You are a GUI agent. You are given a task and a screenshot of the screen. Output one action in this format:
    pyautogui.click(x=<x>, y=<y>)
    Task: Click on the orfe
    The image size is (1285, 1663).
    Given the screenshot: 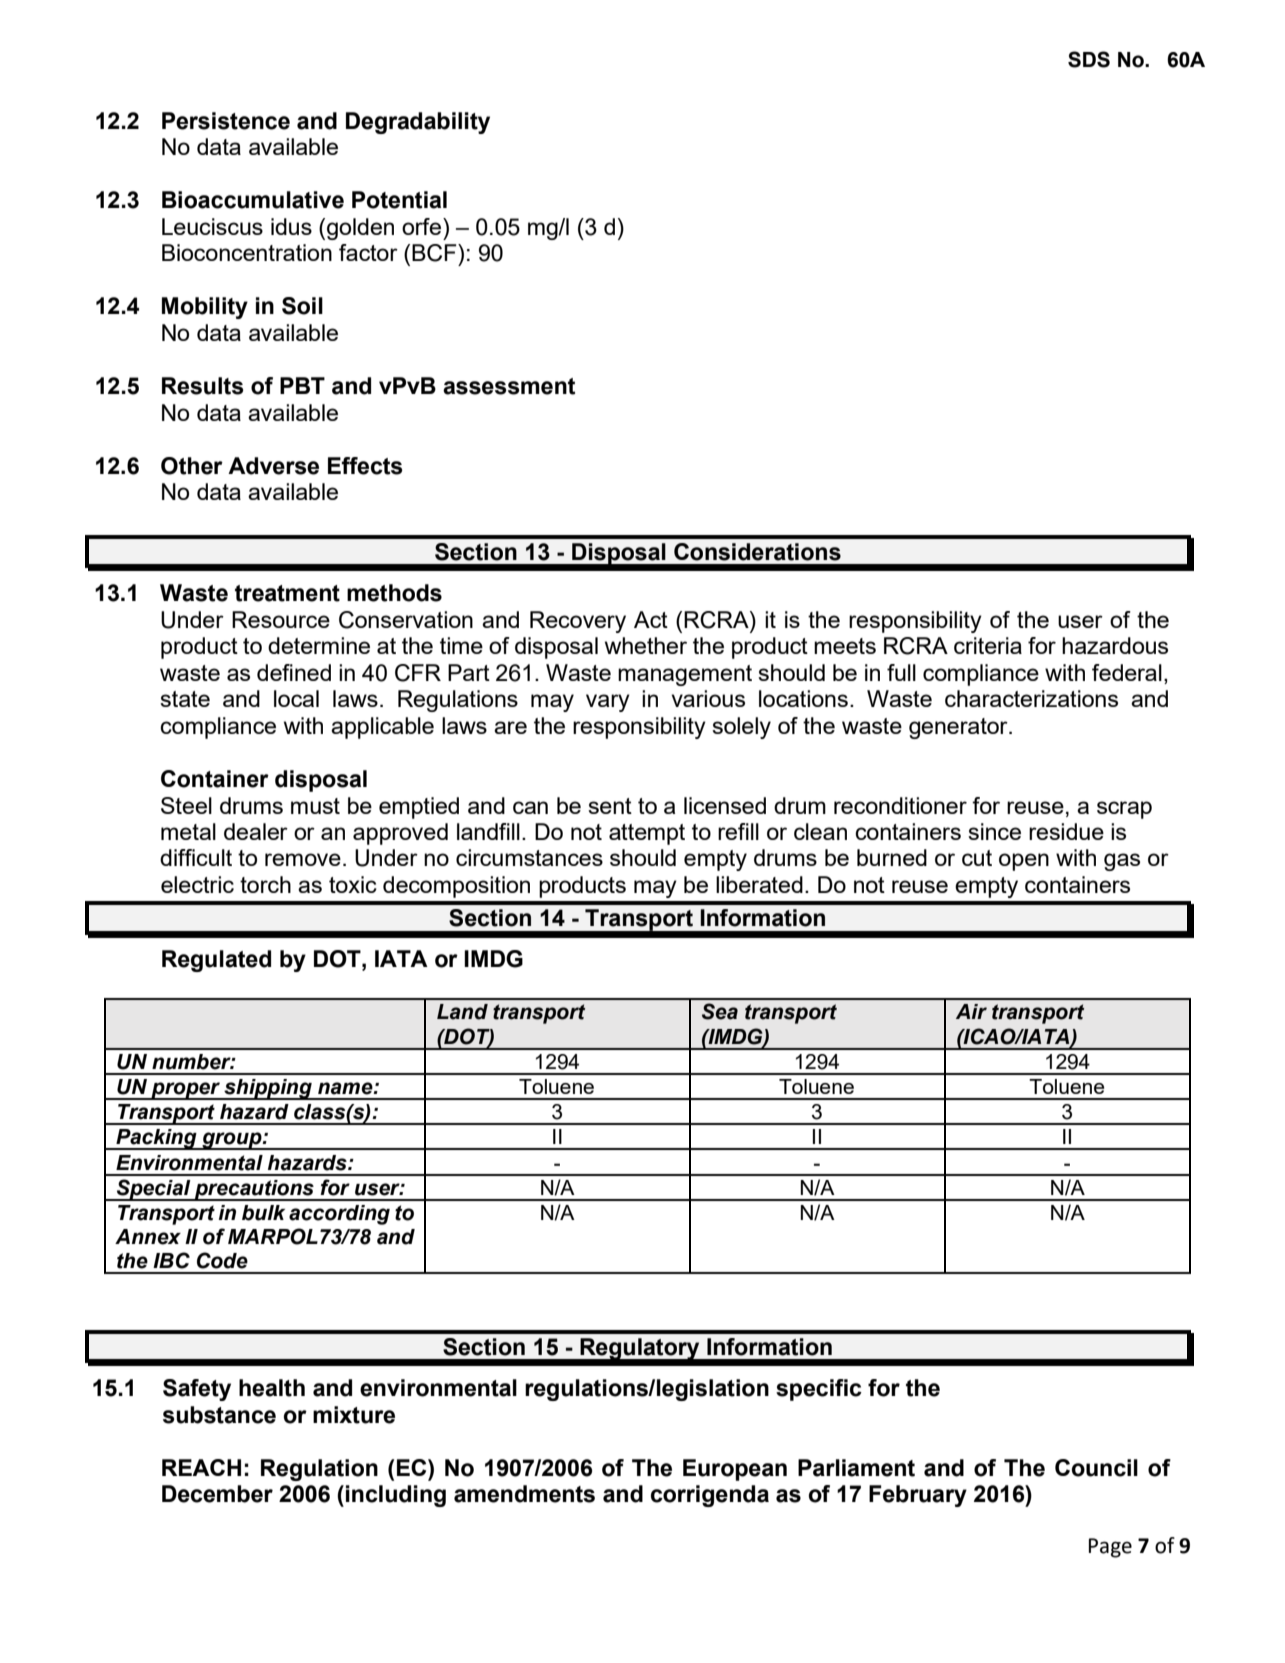 What is the action you would take?
    pyautogui.click(x=423, y=226)
